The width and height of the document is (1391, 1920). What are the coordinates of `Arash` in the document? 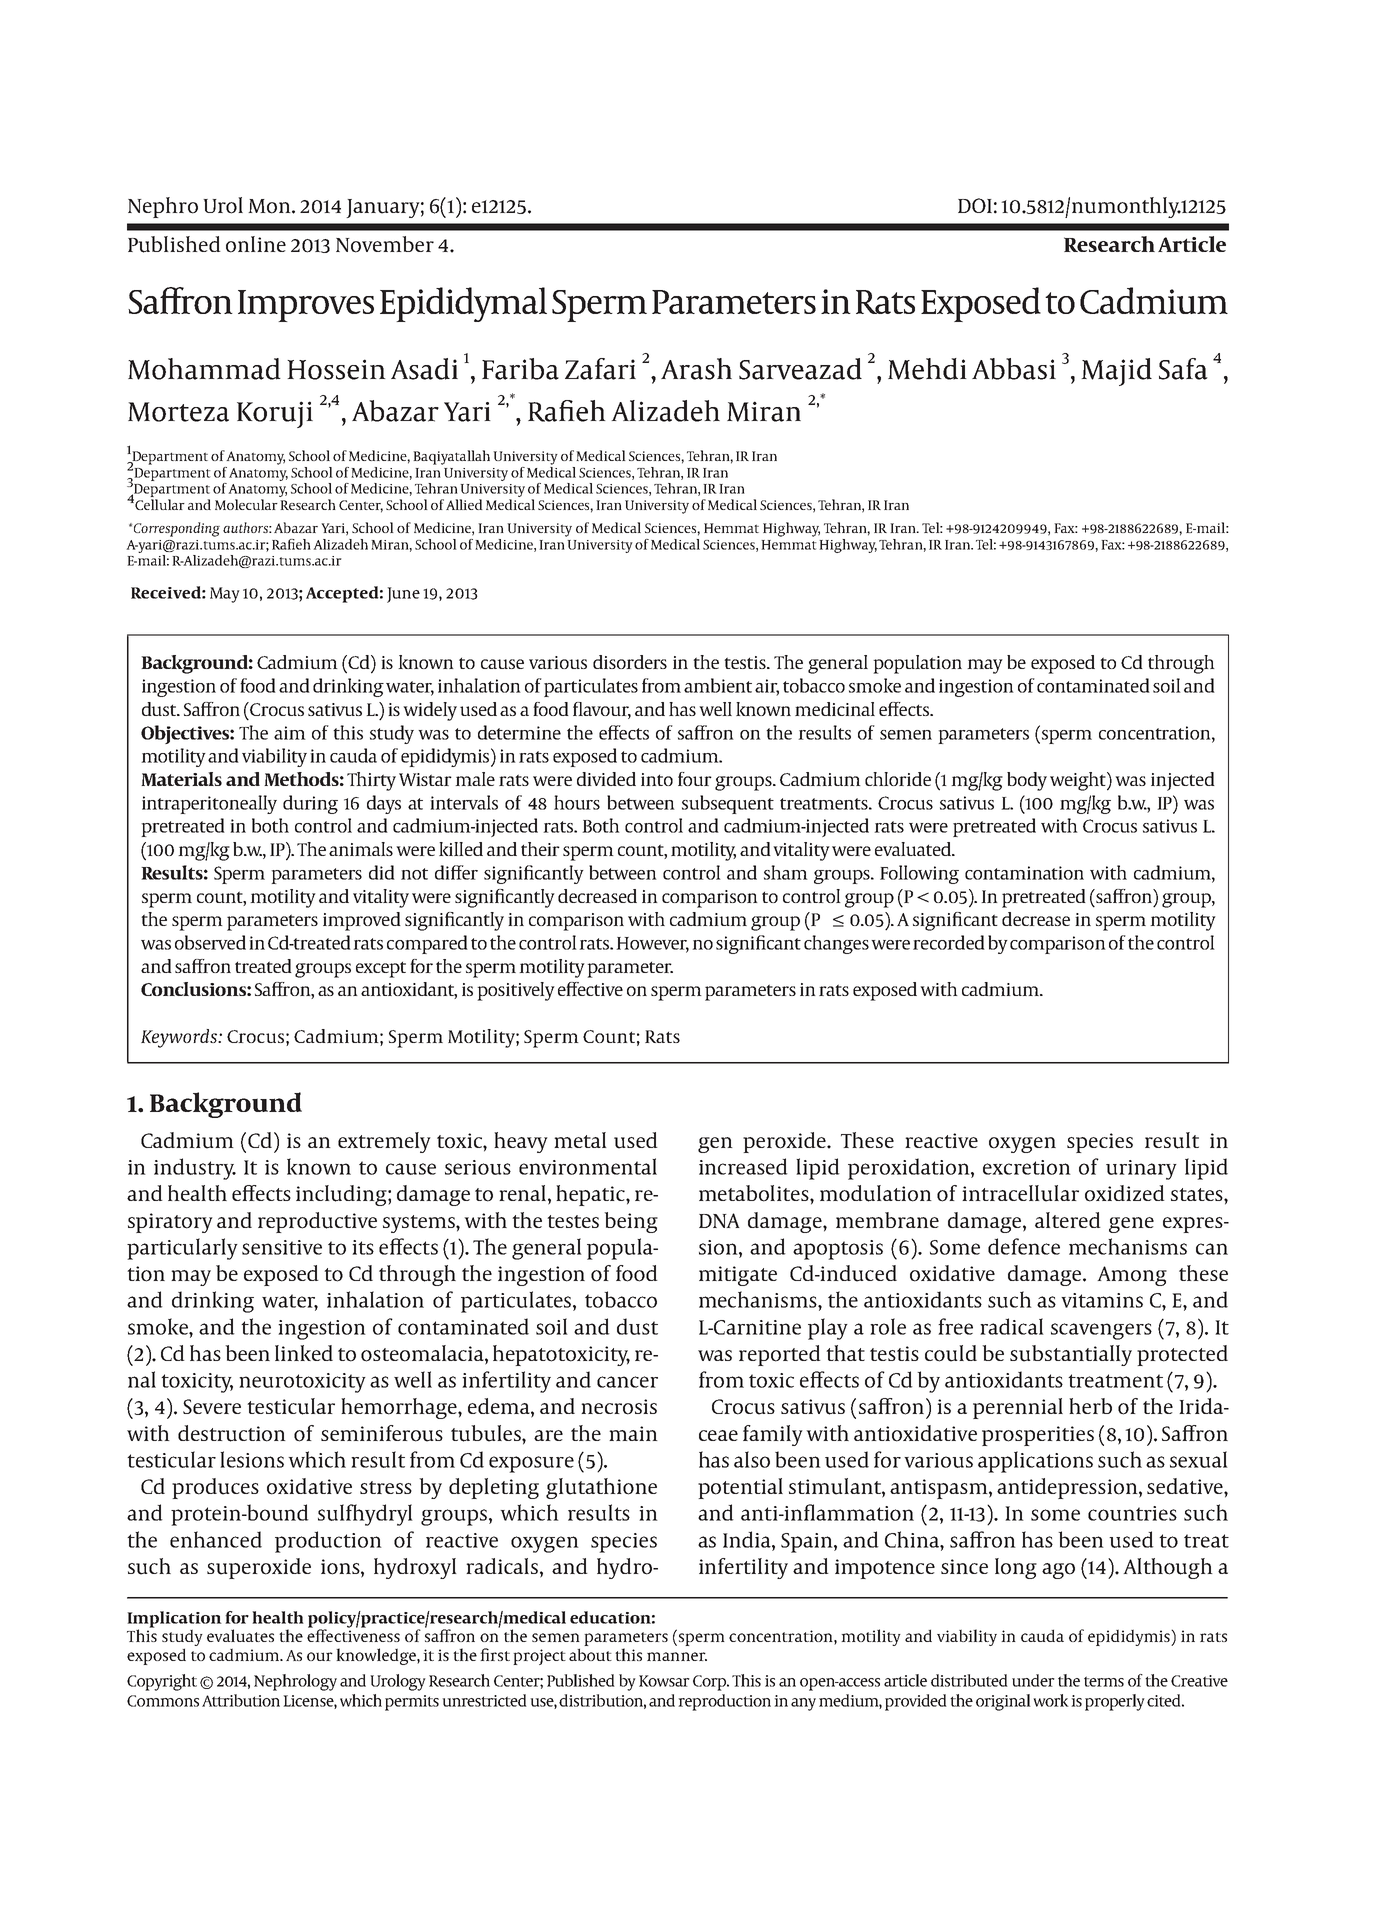 It's located at (696, 369).
